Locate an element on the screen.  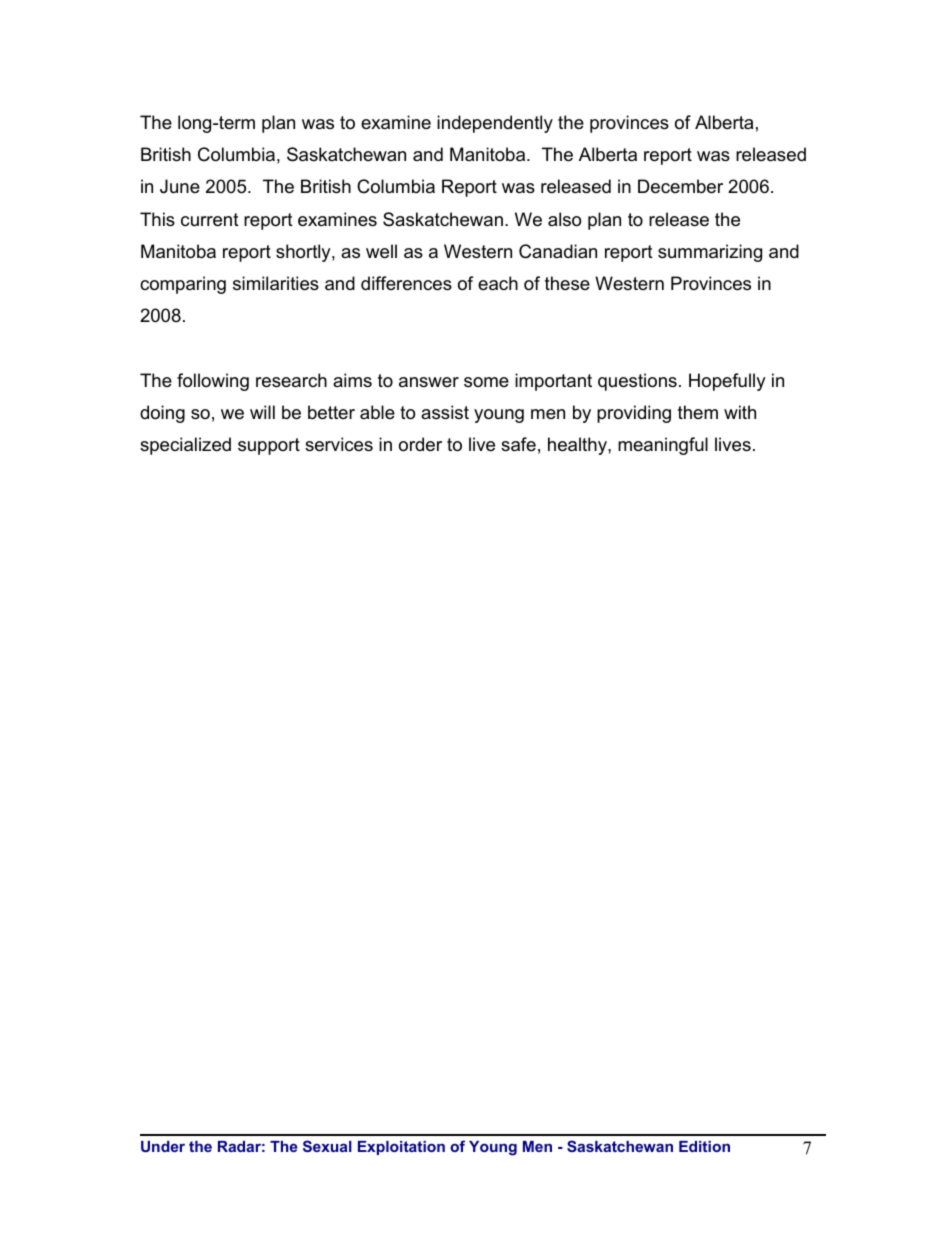
Edition is located at coordinates (704, 1146).
